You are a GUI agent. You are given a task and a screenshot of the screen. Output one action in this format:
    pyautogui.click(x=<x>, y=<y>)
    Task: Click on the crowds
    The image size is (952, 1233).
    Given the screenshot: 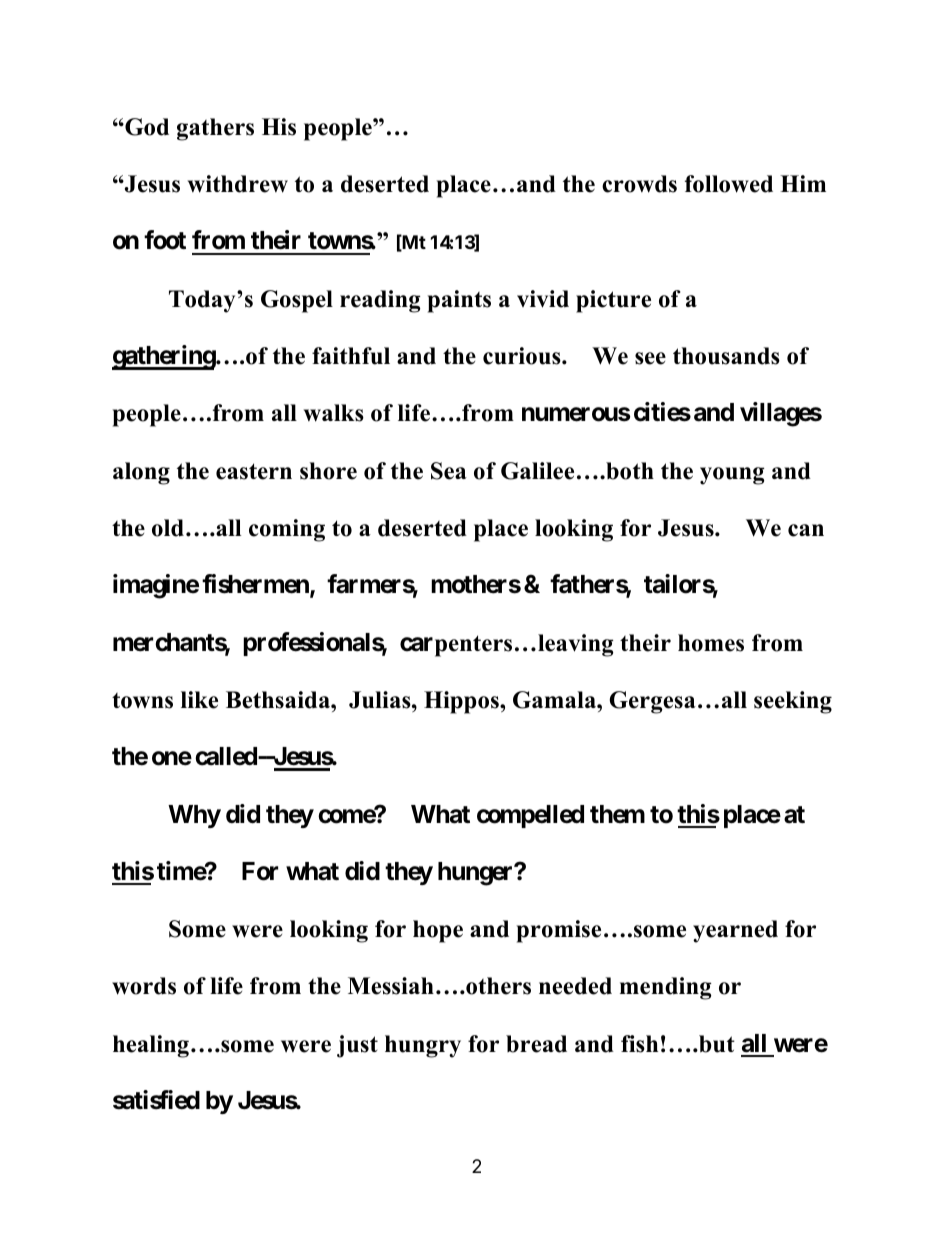 What is the action you would take?
    pyautogui.click(x=639, y=184)
